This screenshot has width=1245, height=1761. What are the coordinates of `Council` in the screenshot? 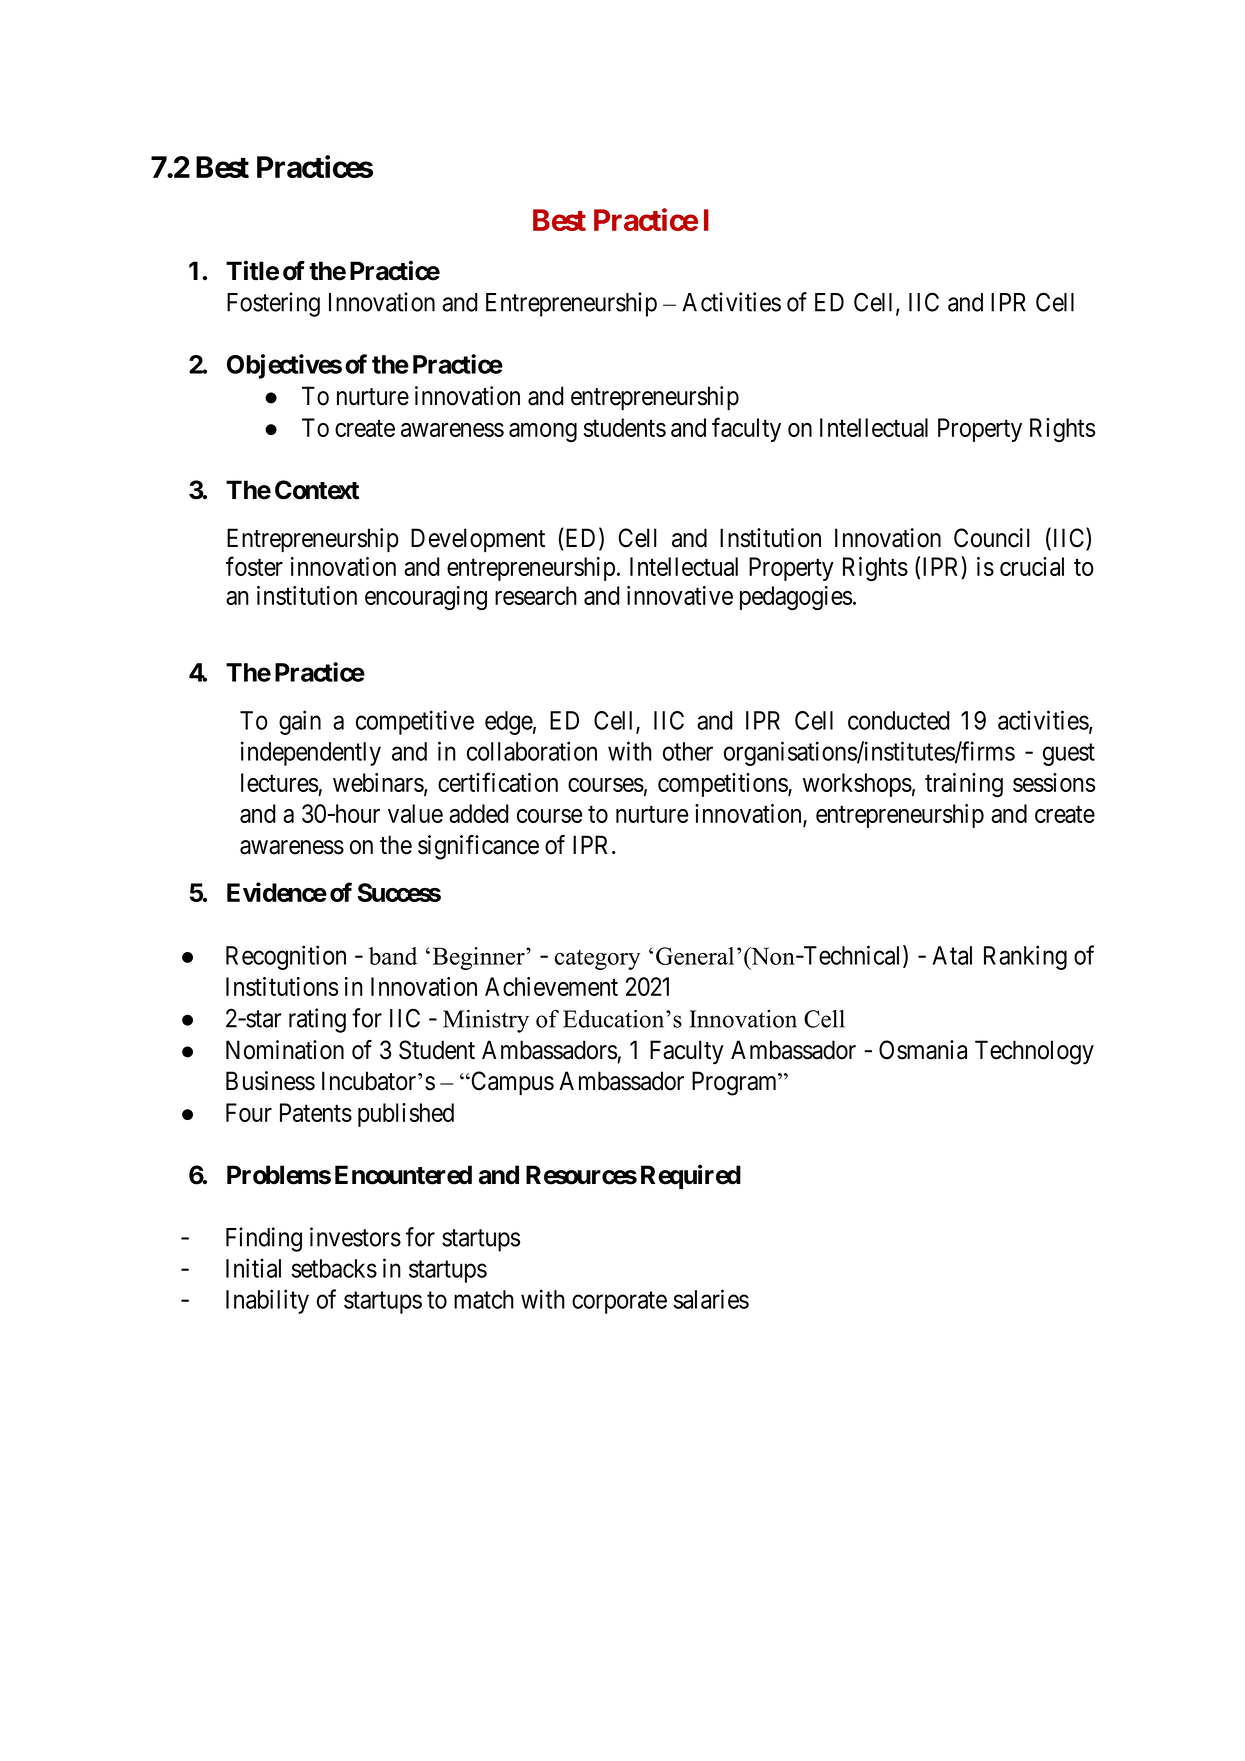 It's located at (992, 538).
